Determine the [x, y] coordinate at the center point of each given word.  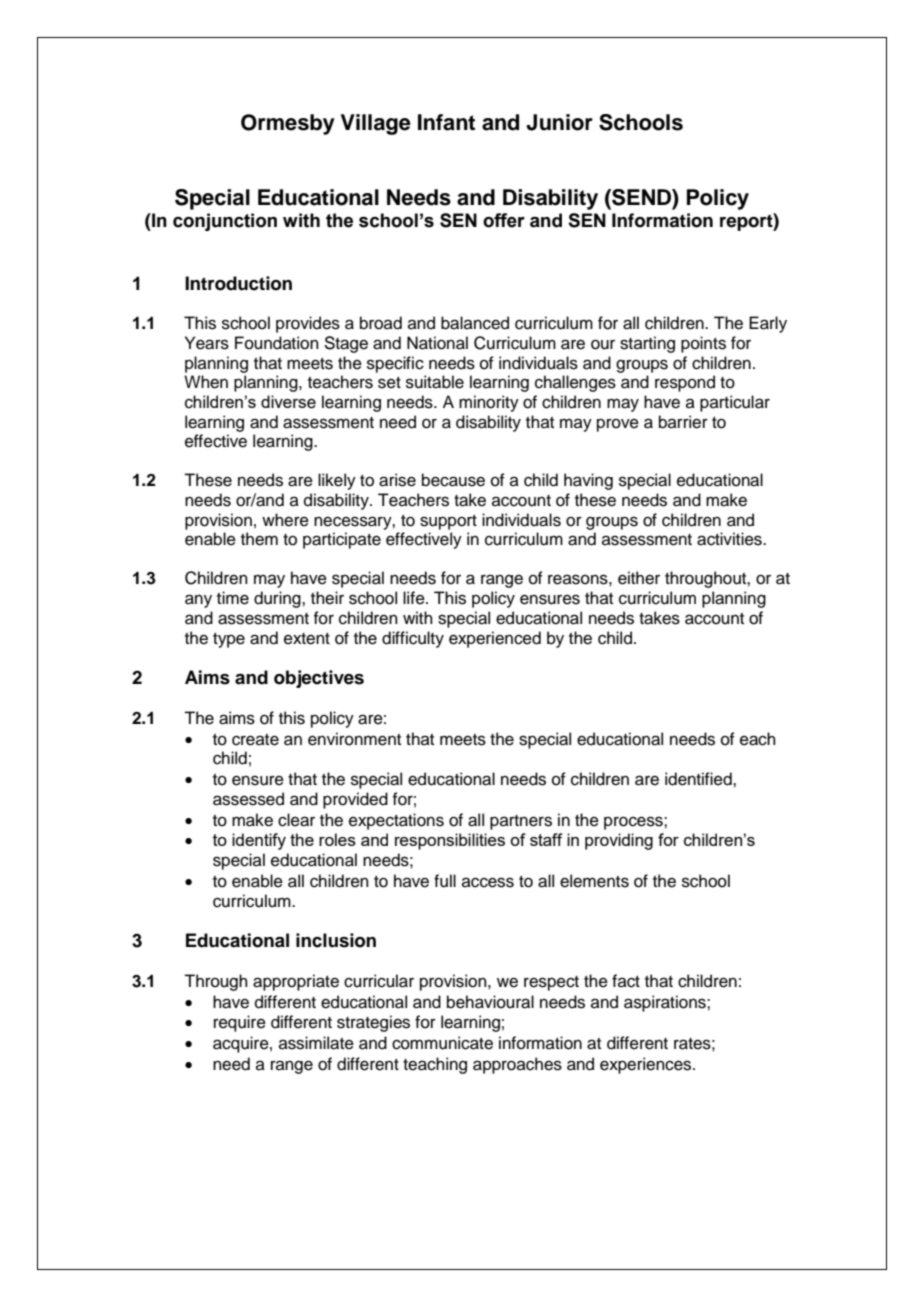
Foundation [277, 343]
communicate [442, 1043]
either [639, 578]
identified [699, 779]
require [240, 1023]
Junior [559, 122]
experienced [495, 639]
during [278, 599]
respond [685, 383]
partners [521, 822]
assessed [248, 799]
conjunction [225, 222]
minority [489, 403]
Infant [446, 122]
